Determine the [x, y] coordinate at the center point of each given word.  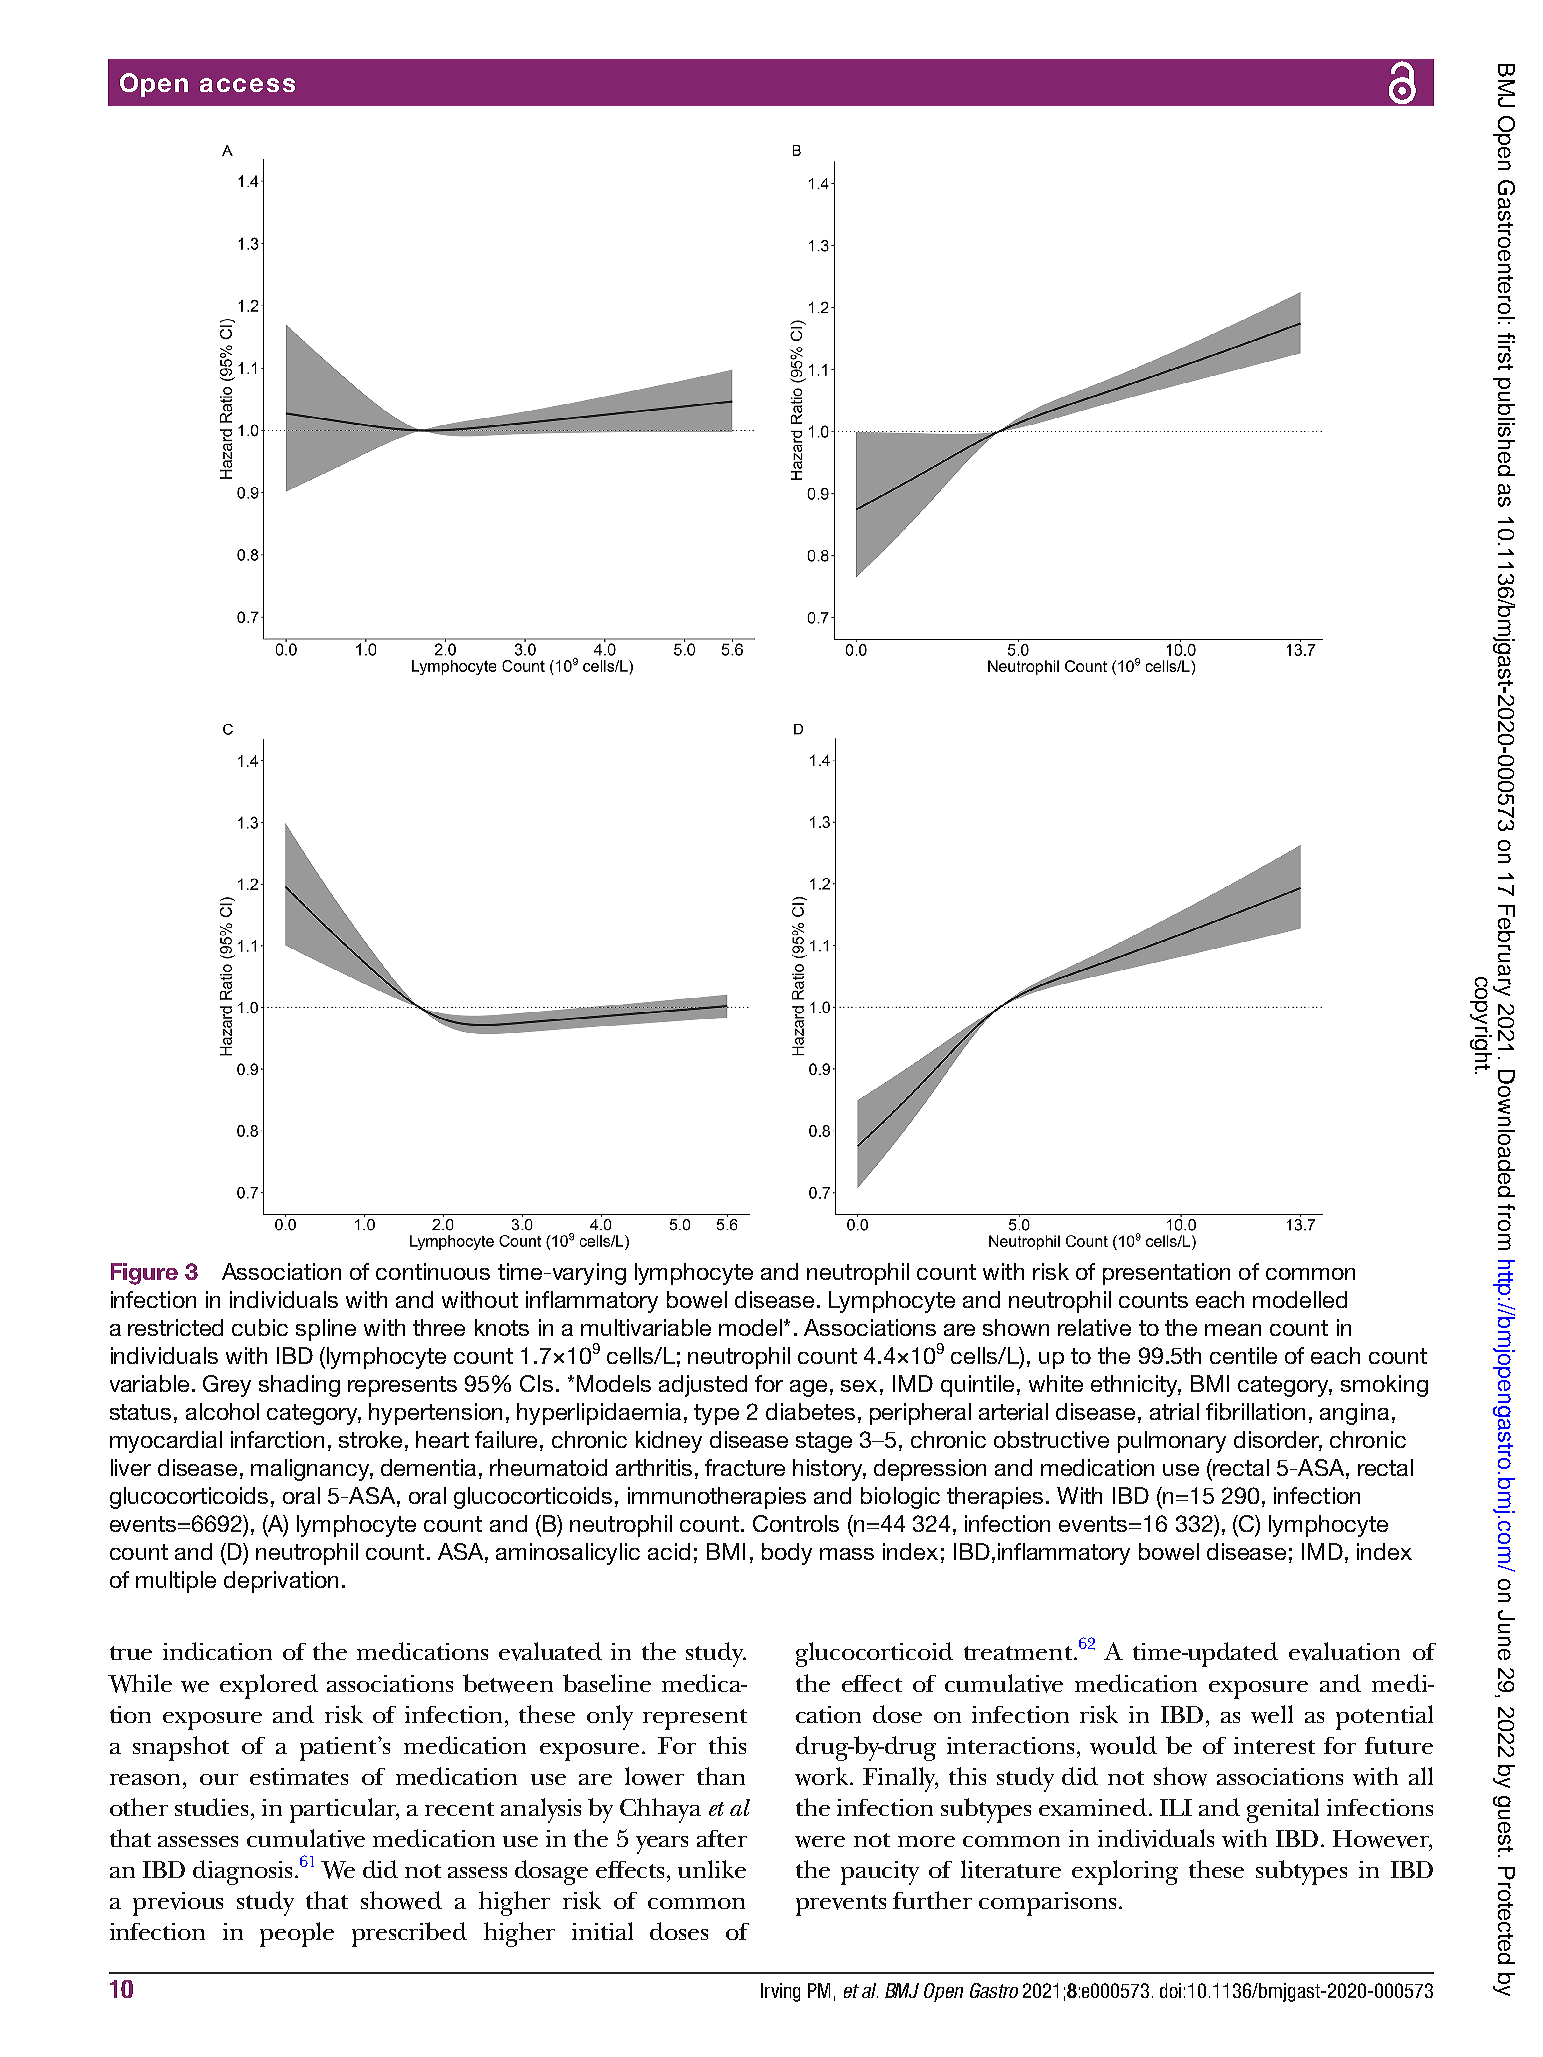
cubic [260, 1327]
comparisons [1047, 1904]
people [297, 1934]
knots [502, 1327]
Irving [780, 1992]
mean [1233, 1330]
